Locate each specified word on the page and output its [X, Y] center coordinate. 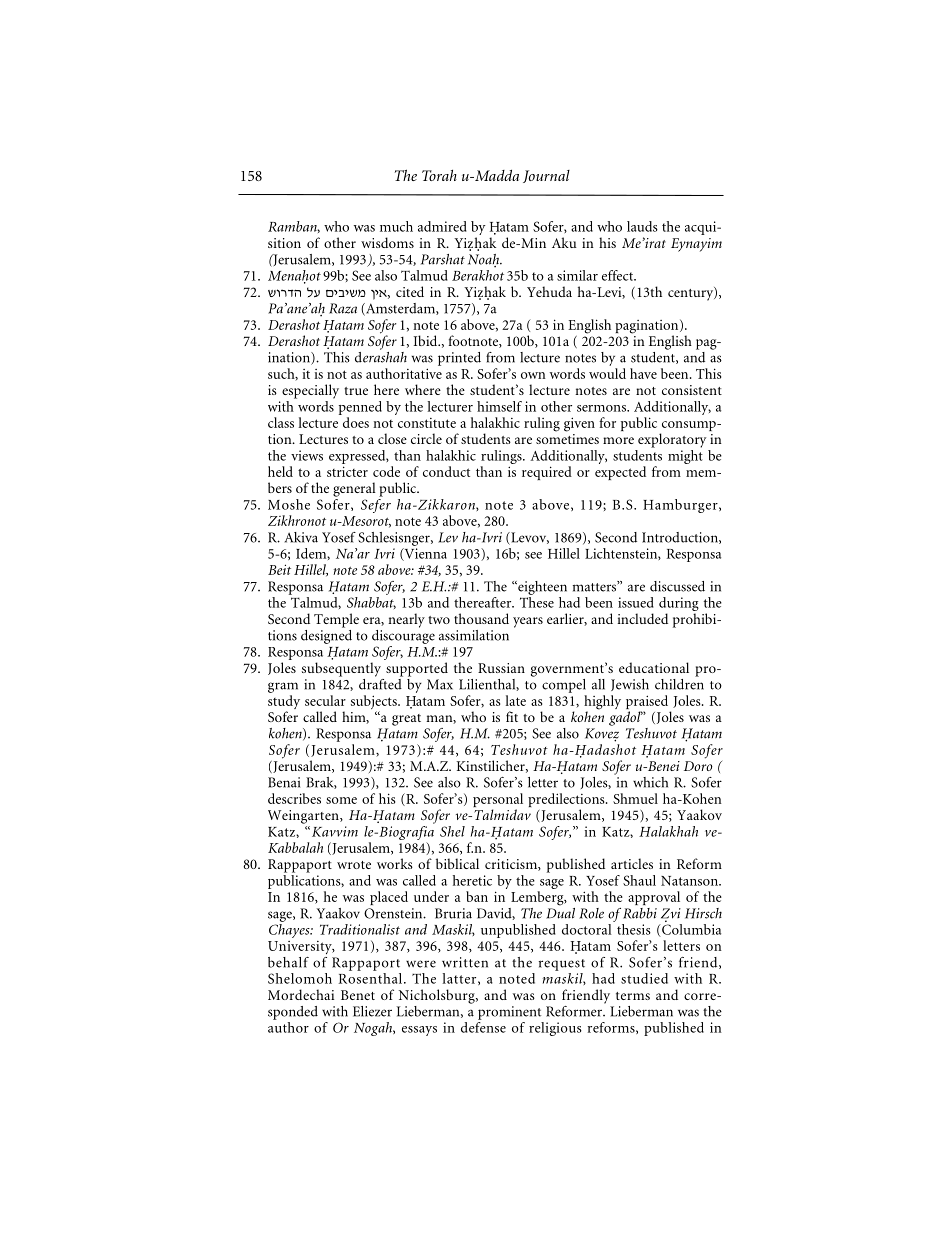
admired [442, 226]
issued [636, 602]
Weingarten [304, 817]
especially [310, 391]
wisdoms [387, 242]
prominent [509, 1013]
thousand [481, 618]
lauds [642, 226]
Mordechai [301, 994]
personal [498, 801]
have [643, 373]
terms [633, 996]
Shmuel [635, 798]
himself [499, 406]
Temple [336, 620]
